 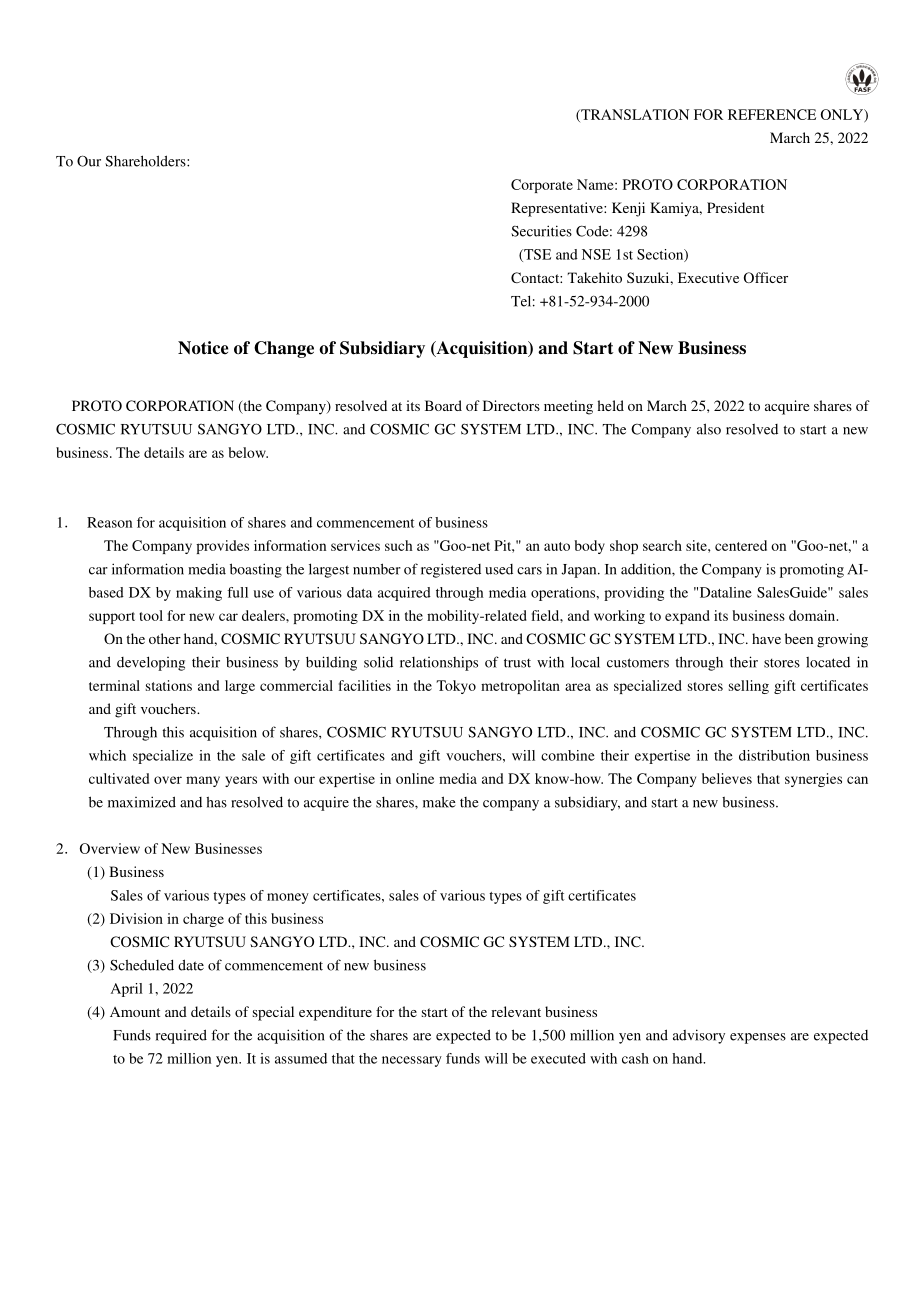 I want to click on relevant, so click(x=516, y=1011).
